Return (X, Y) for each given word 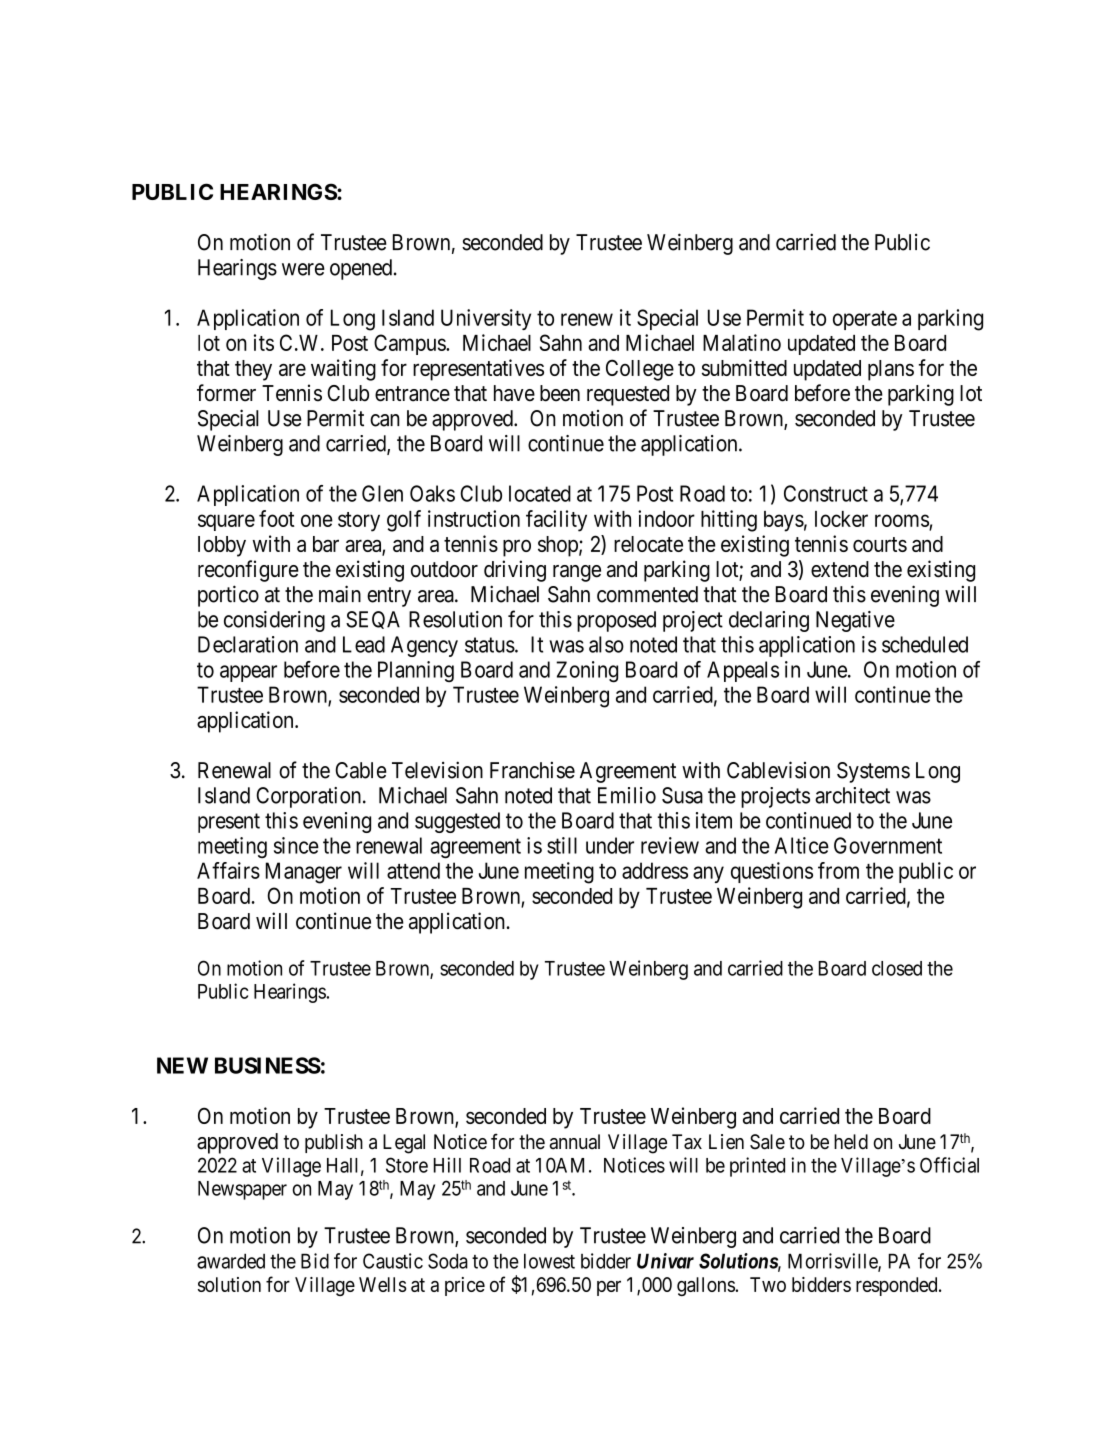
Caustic (393, 1261)
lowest (549, 1261)
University (486, 319)
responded (898, 1286)
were (303, 269)
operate (865, 320)
